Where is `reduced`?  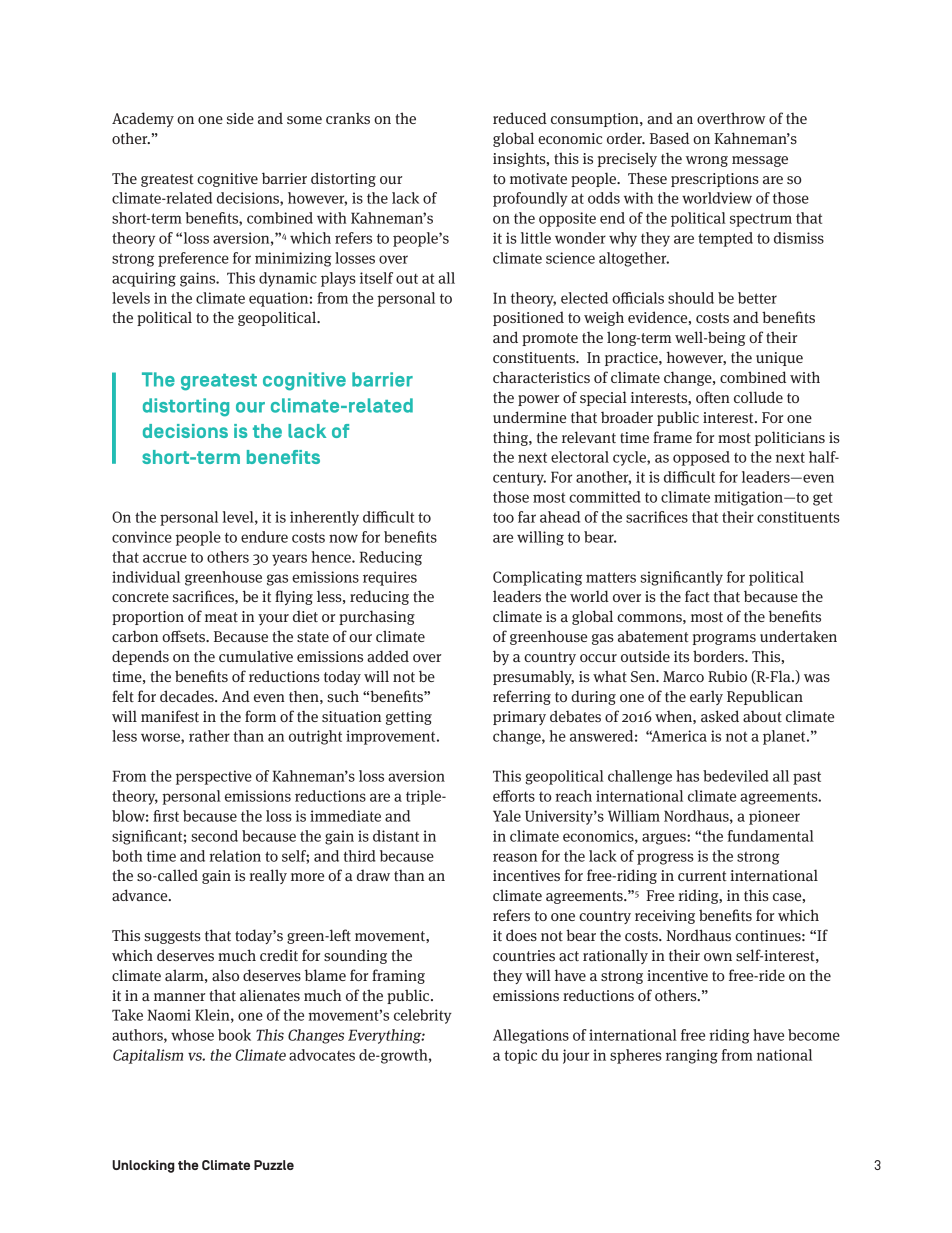 reduced is located at coordinates (520, 118).
